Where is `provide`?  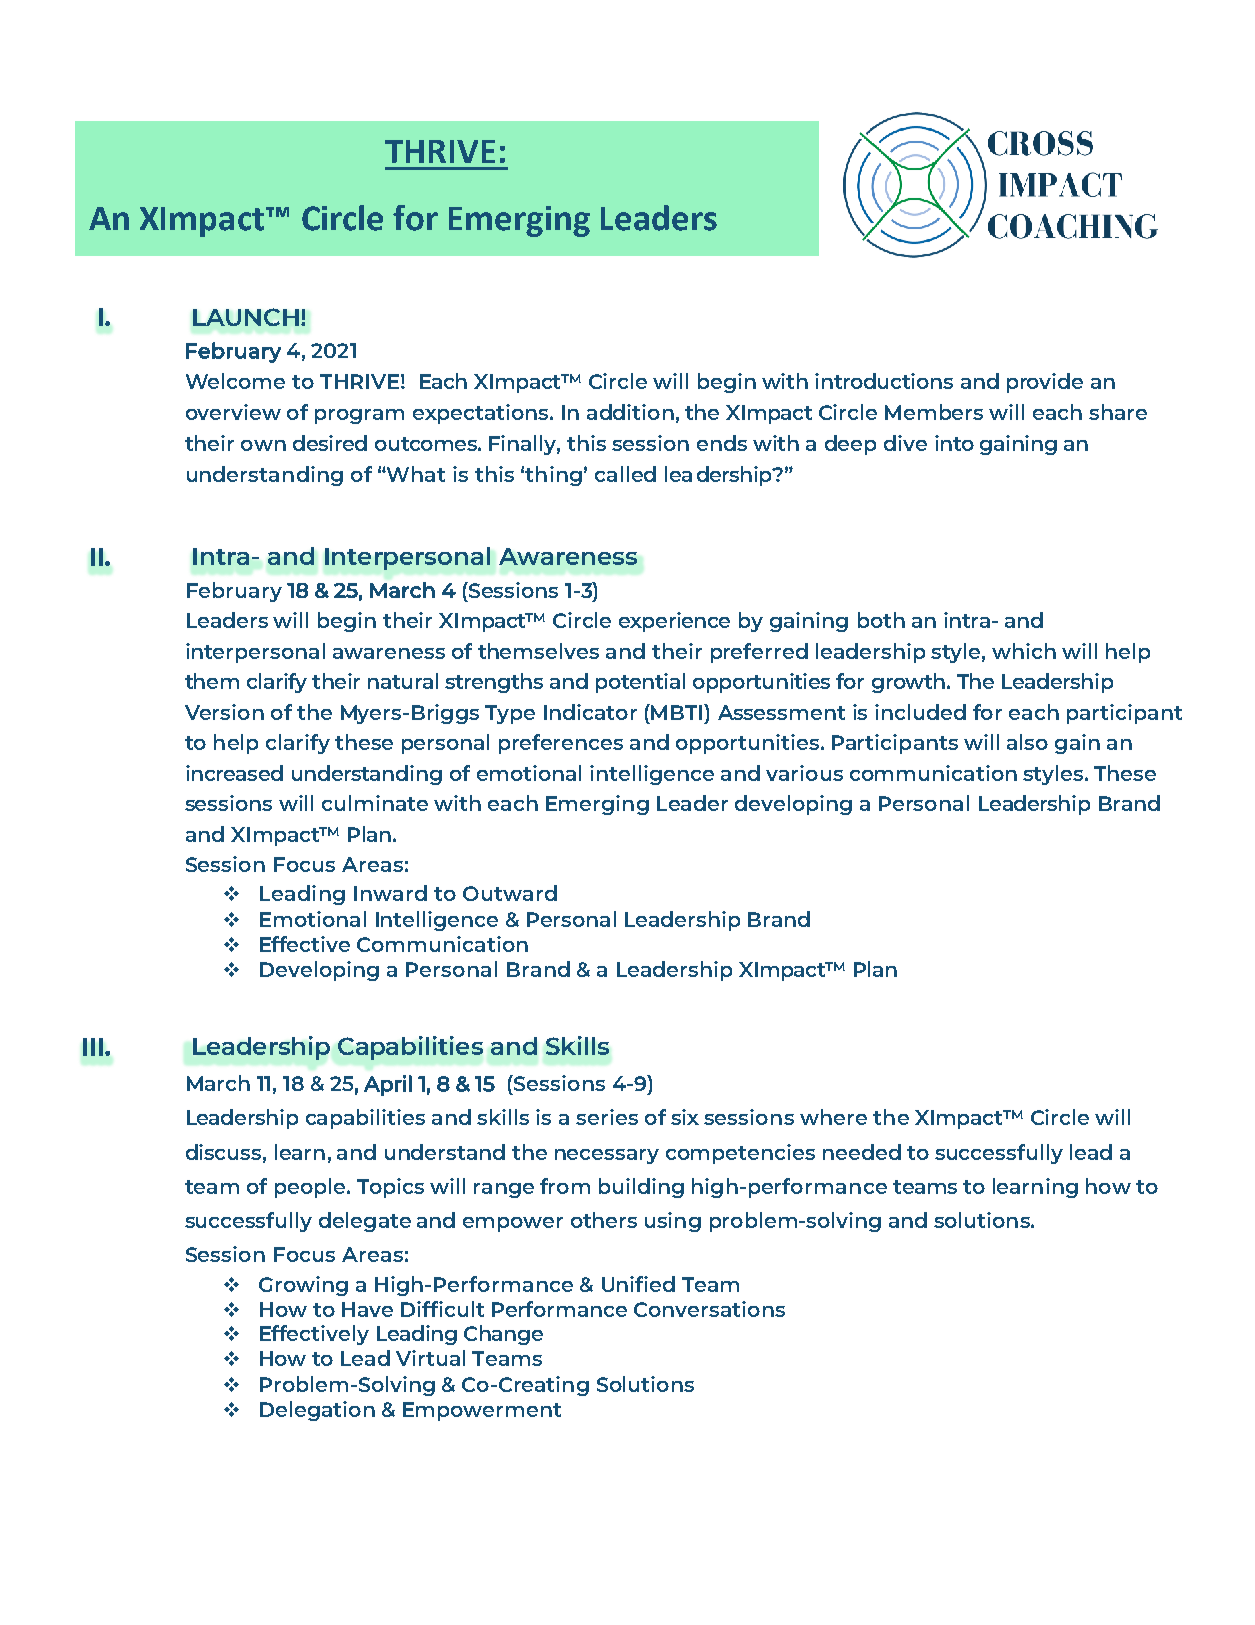 provide is located at coordinates (1045, 383).
